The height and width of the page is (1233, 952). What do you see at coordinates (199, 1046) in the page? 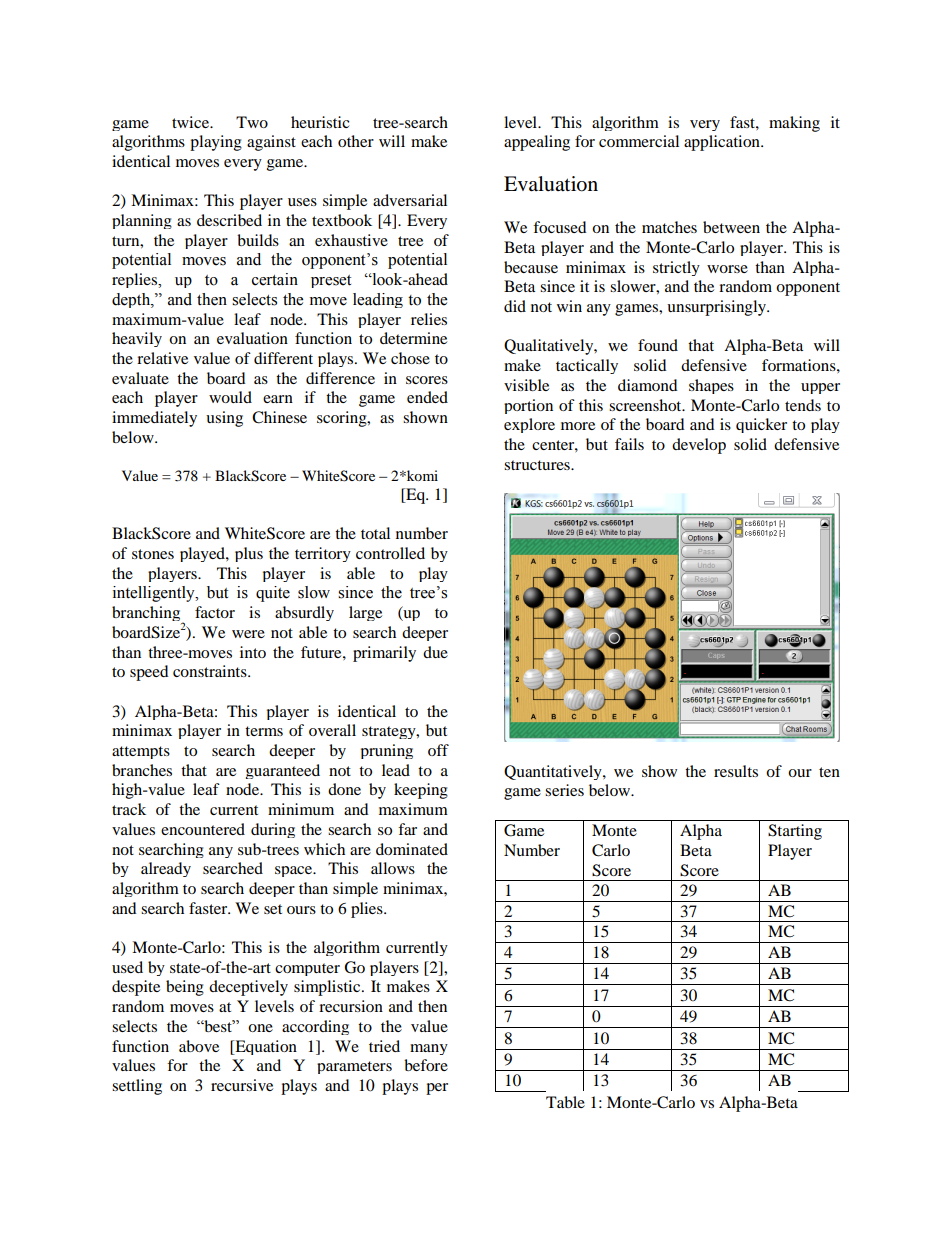
I see `above` at bounding box center [199, 1046].
